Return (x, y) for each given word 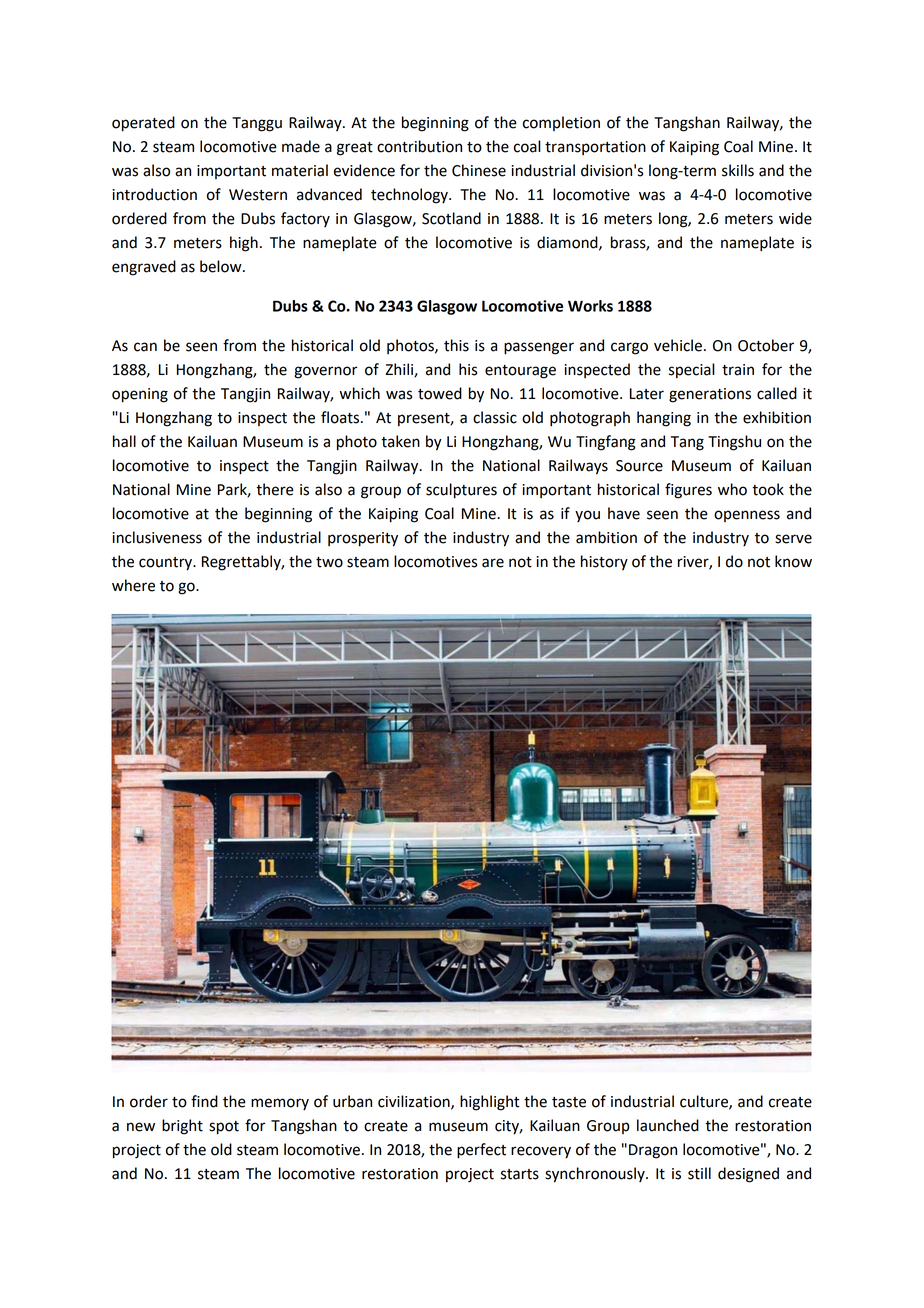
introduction (155, 194)
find (204, 1101)
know (793, 561)
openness (747, 516)
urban (352, 1101)
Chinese (479, 170)
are (493, 563)
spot (224, 1128)
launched (668, 1125)
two (329, 562)
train (738, 370)
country (167, 564)
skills (738, 170)
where (133, 585)
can (145, 347)
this (456, 345)
